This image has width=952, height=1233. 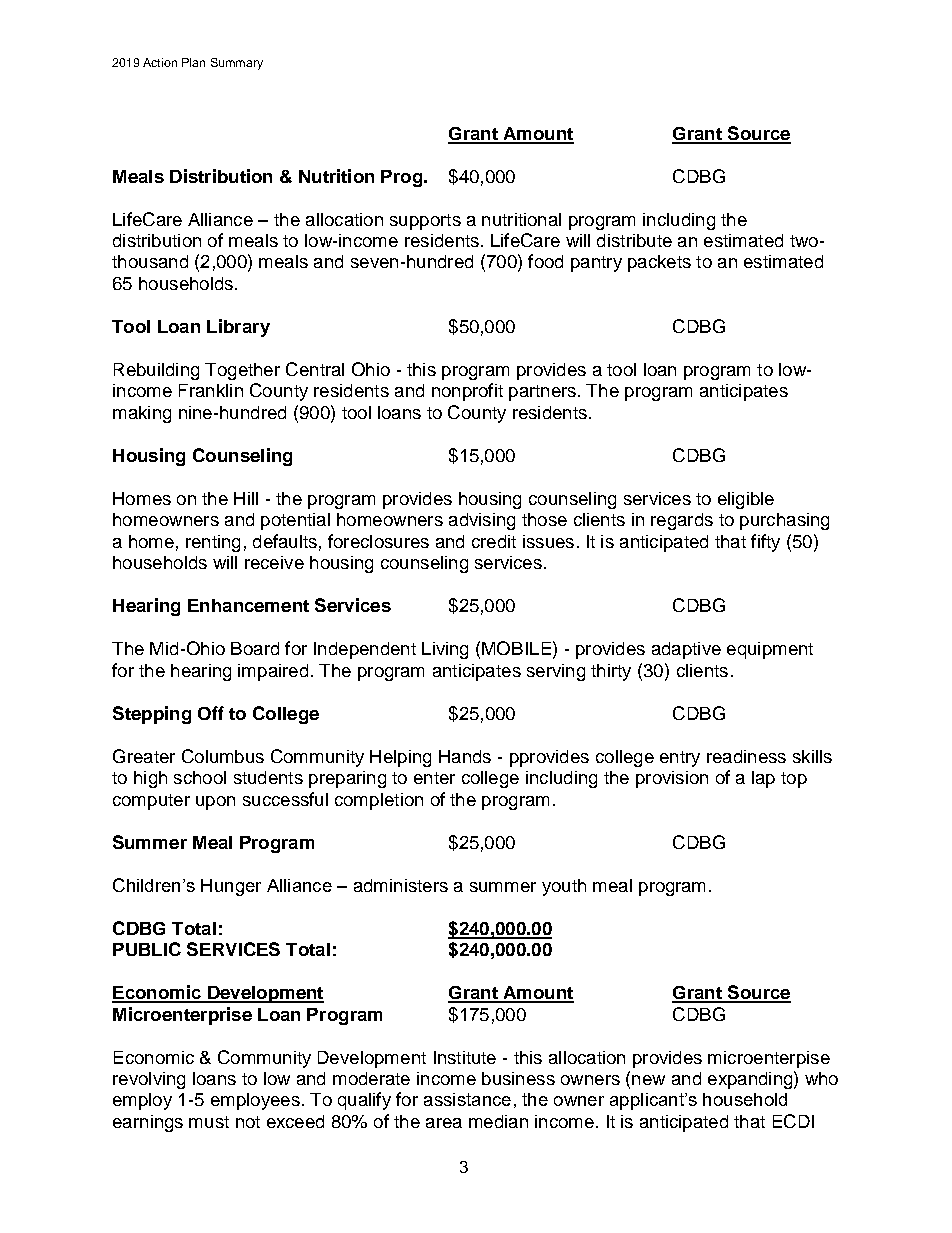 What do you see at coordinates (237, 64) in the image?
I see `Summary` at bounding box center [237, 64].
